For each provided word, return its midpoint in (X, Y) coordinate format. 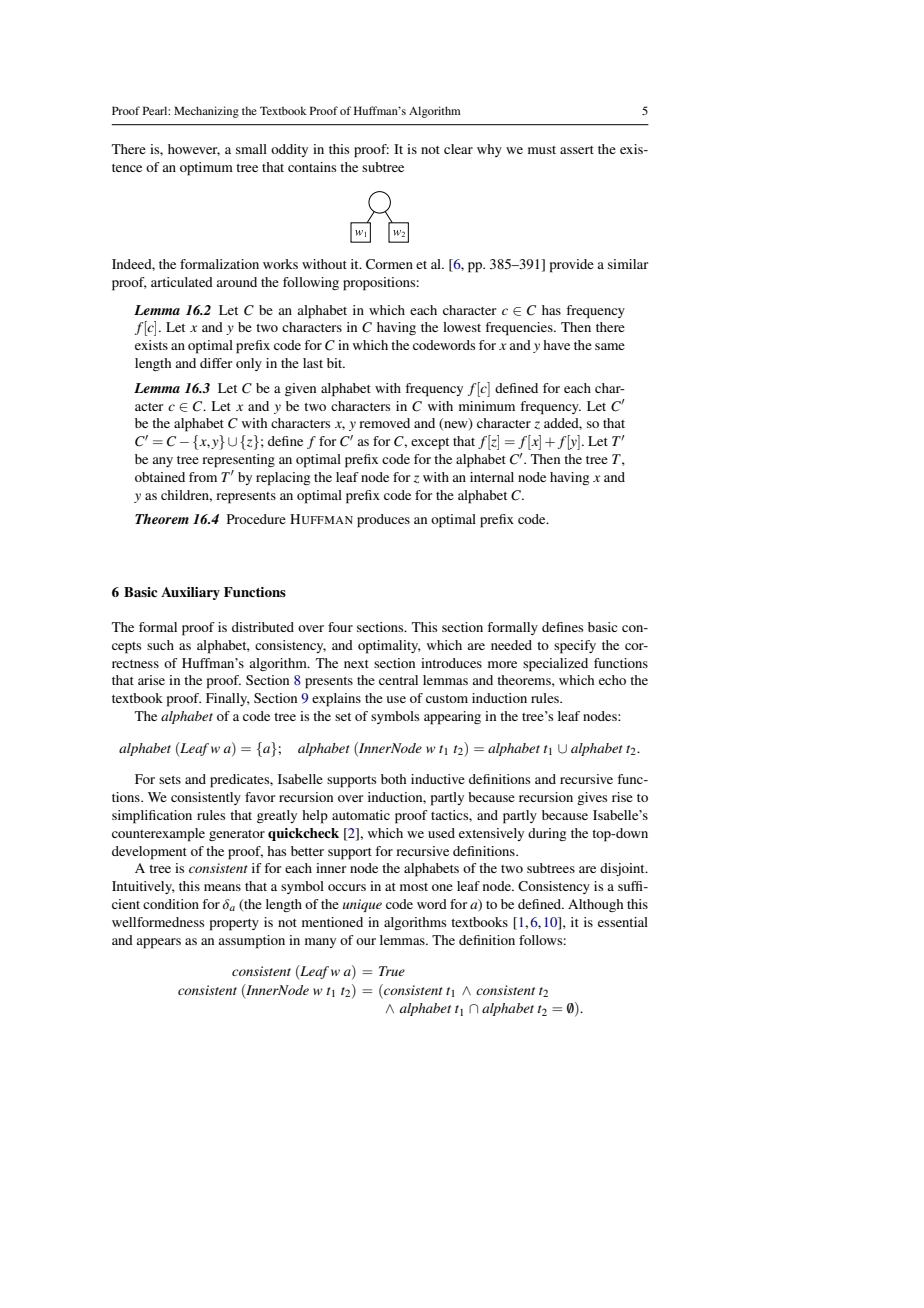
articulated (182, 282)
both (393, 779)
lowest (462, 327)
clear (458, 149)
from (203, 477)
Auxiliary (190, 593)
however (194, 150)
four (340, 627)
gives (592, 798)
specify (575, 647)
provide (572, 266)
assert (577, 150)
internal (492, 477)
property (234, 925)
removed (384, 423)
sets (170, 780)
